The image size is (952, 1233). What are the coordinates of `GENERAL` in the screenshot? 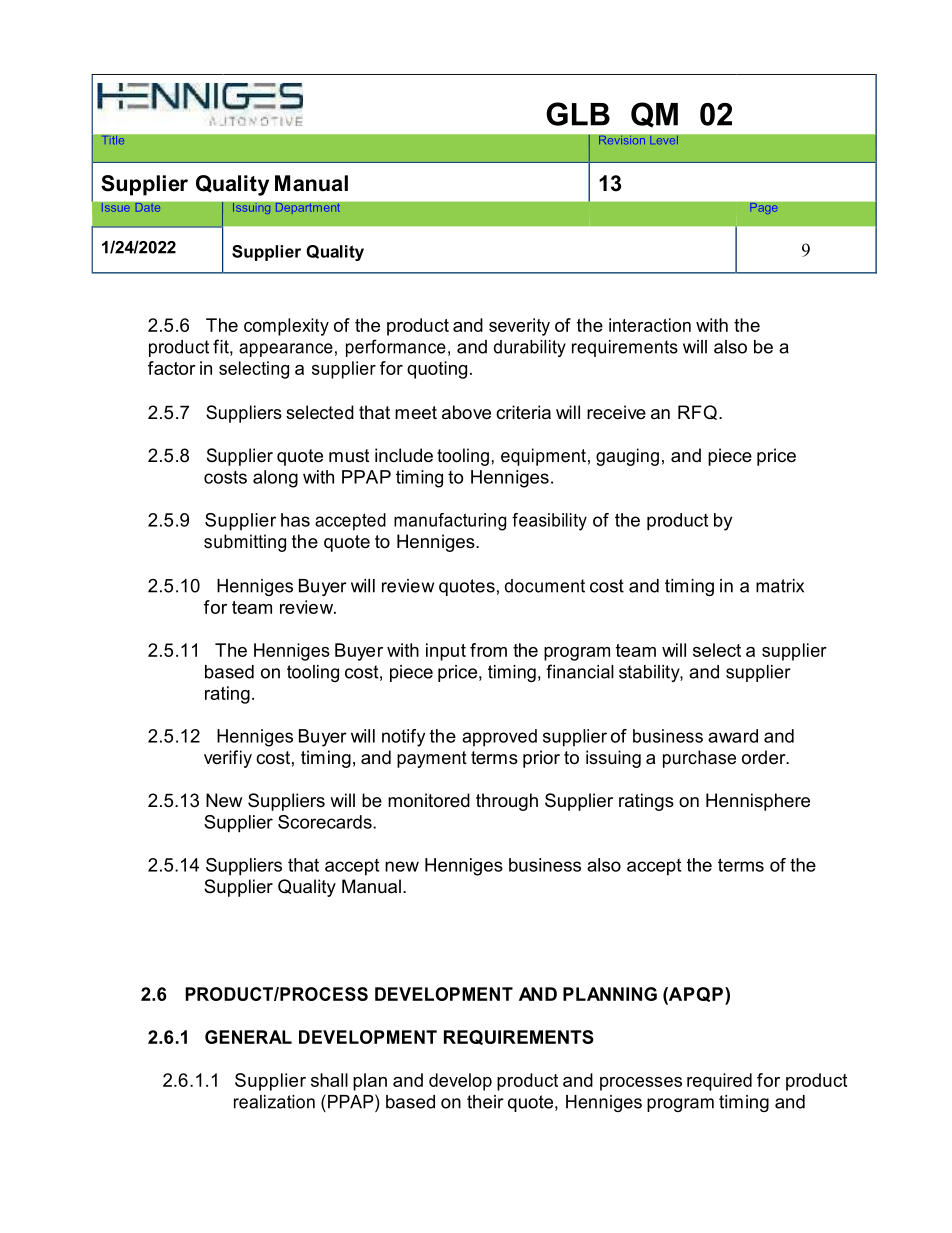 It's located at (248, 1037).
